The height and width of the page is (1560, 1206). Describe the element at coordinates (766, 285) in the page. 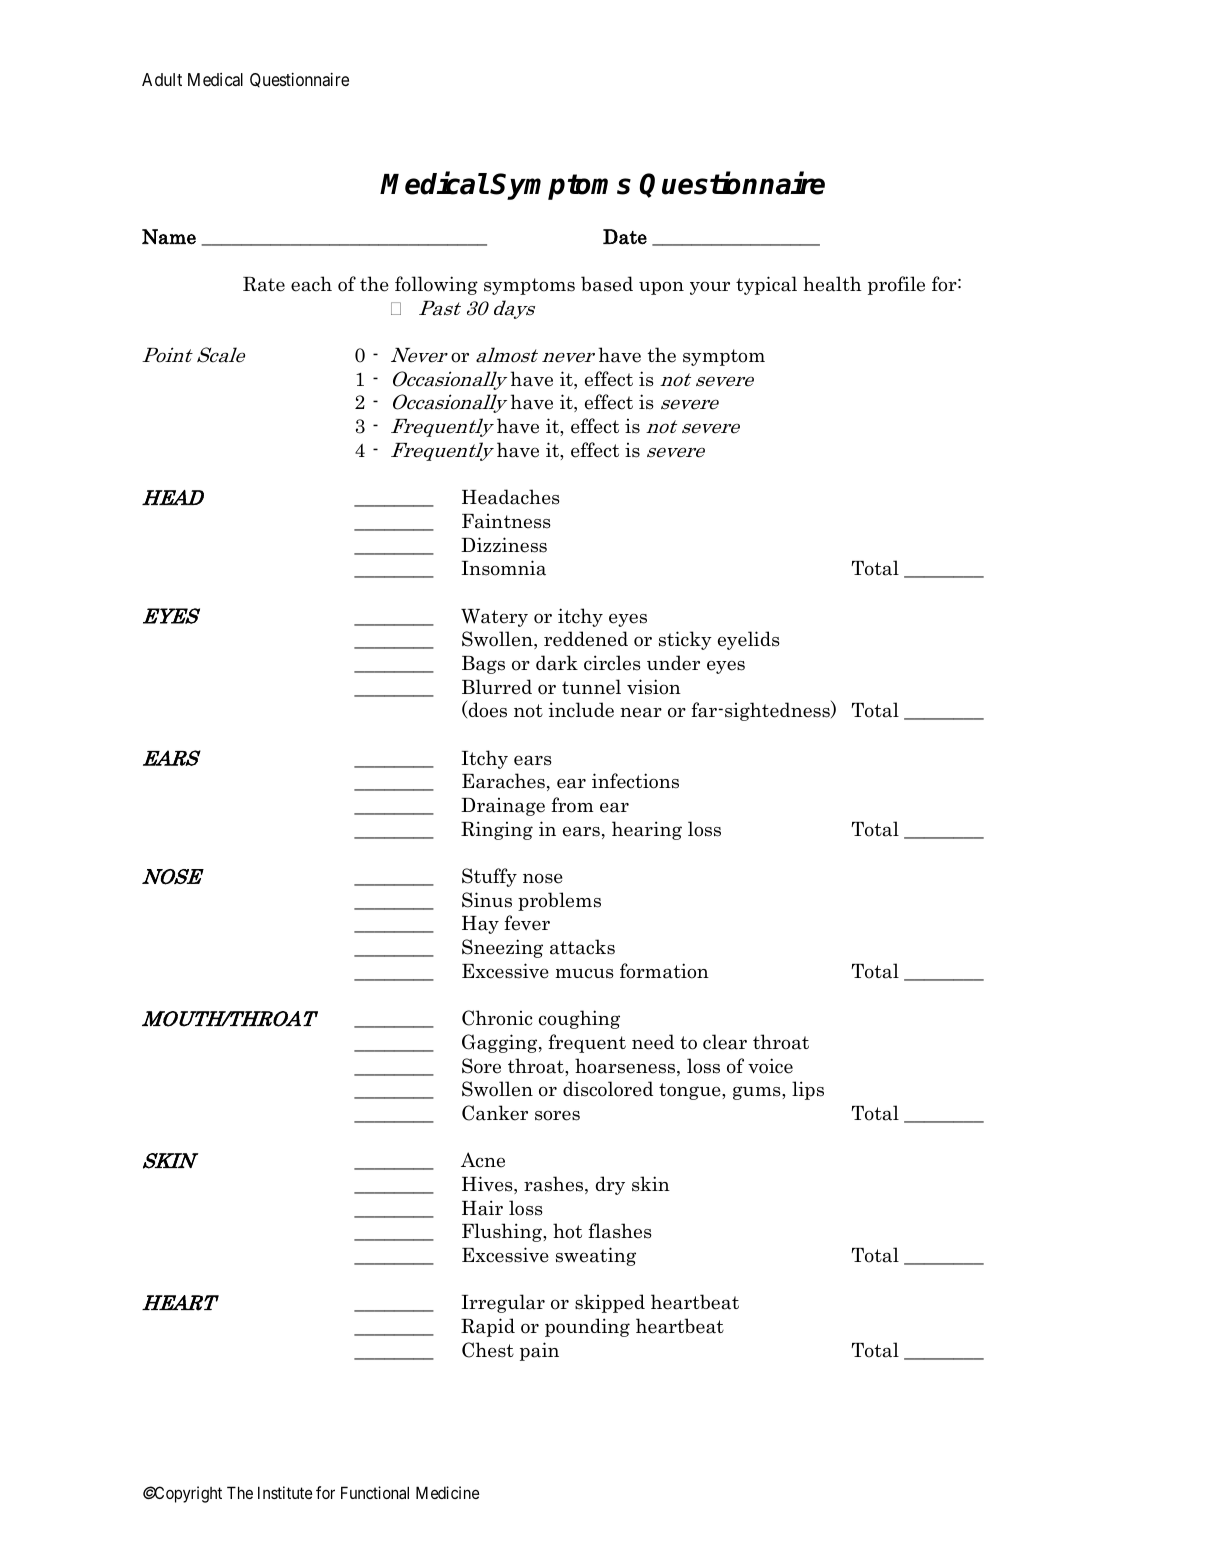

I see `typical` at that location.
